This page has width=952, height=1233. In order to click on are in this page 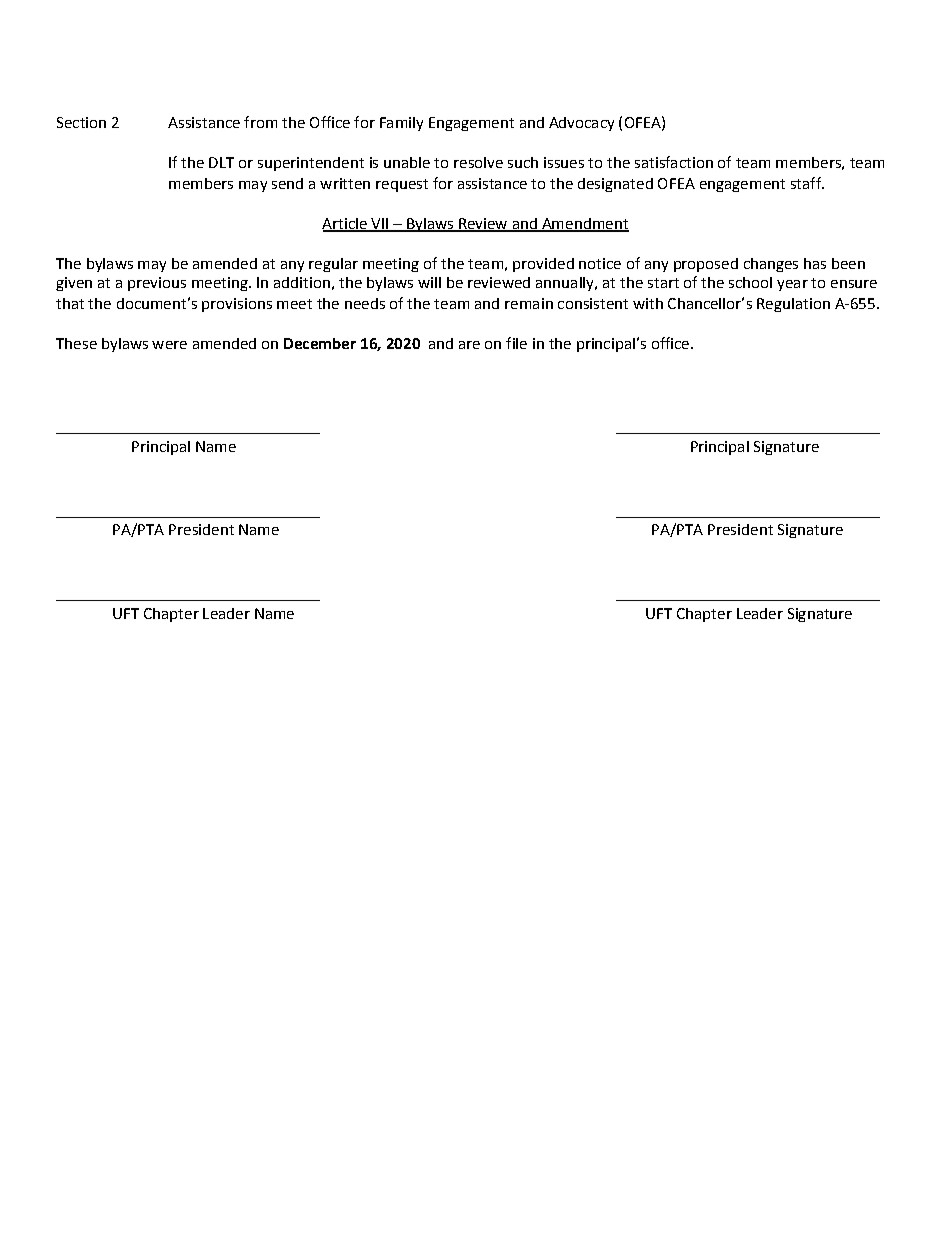, I will do `click(469, 345)`.
